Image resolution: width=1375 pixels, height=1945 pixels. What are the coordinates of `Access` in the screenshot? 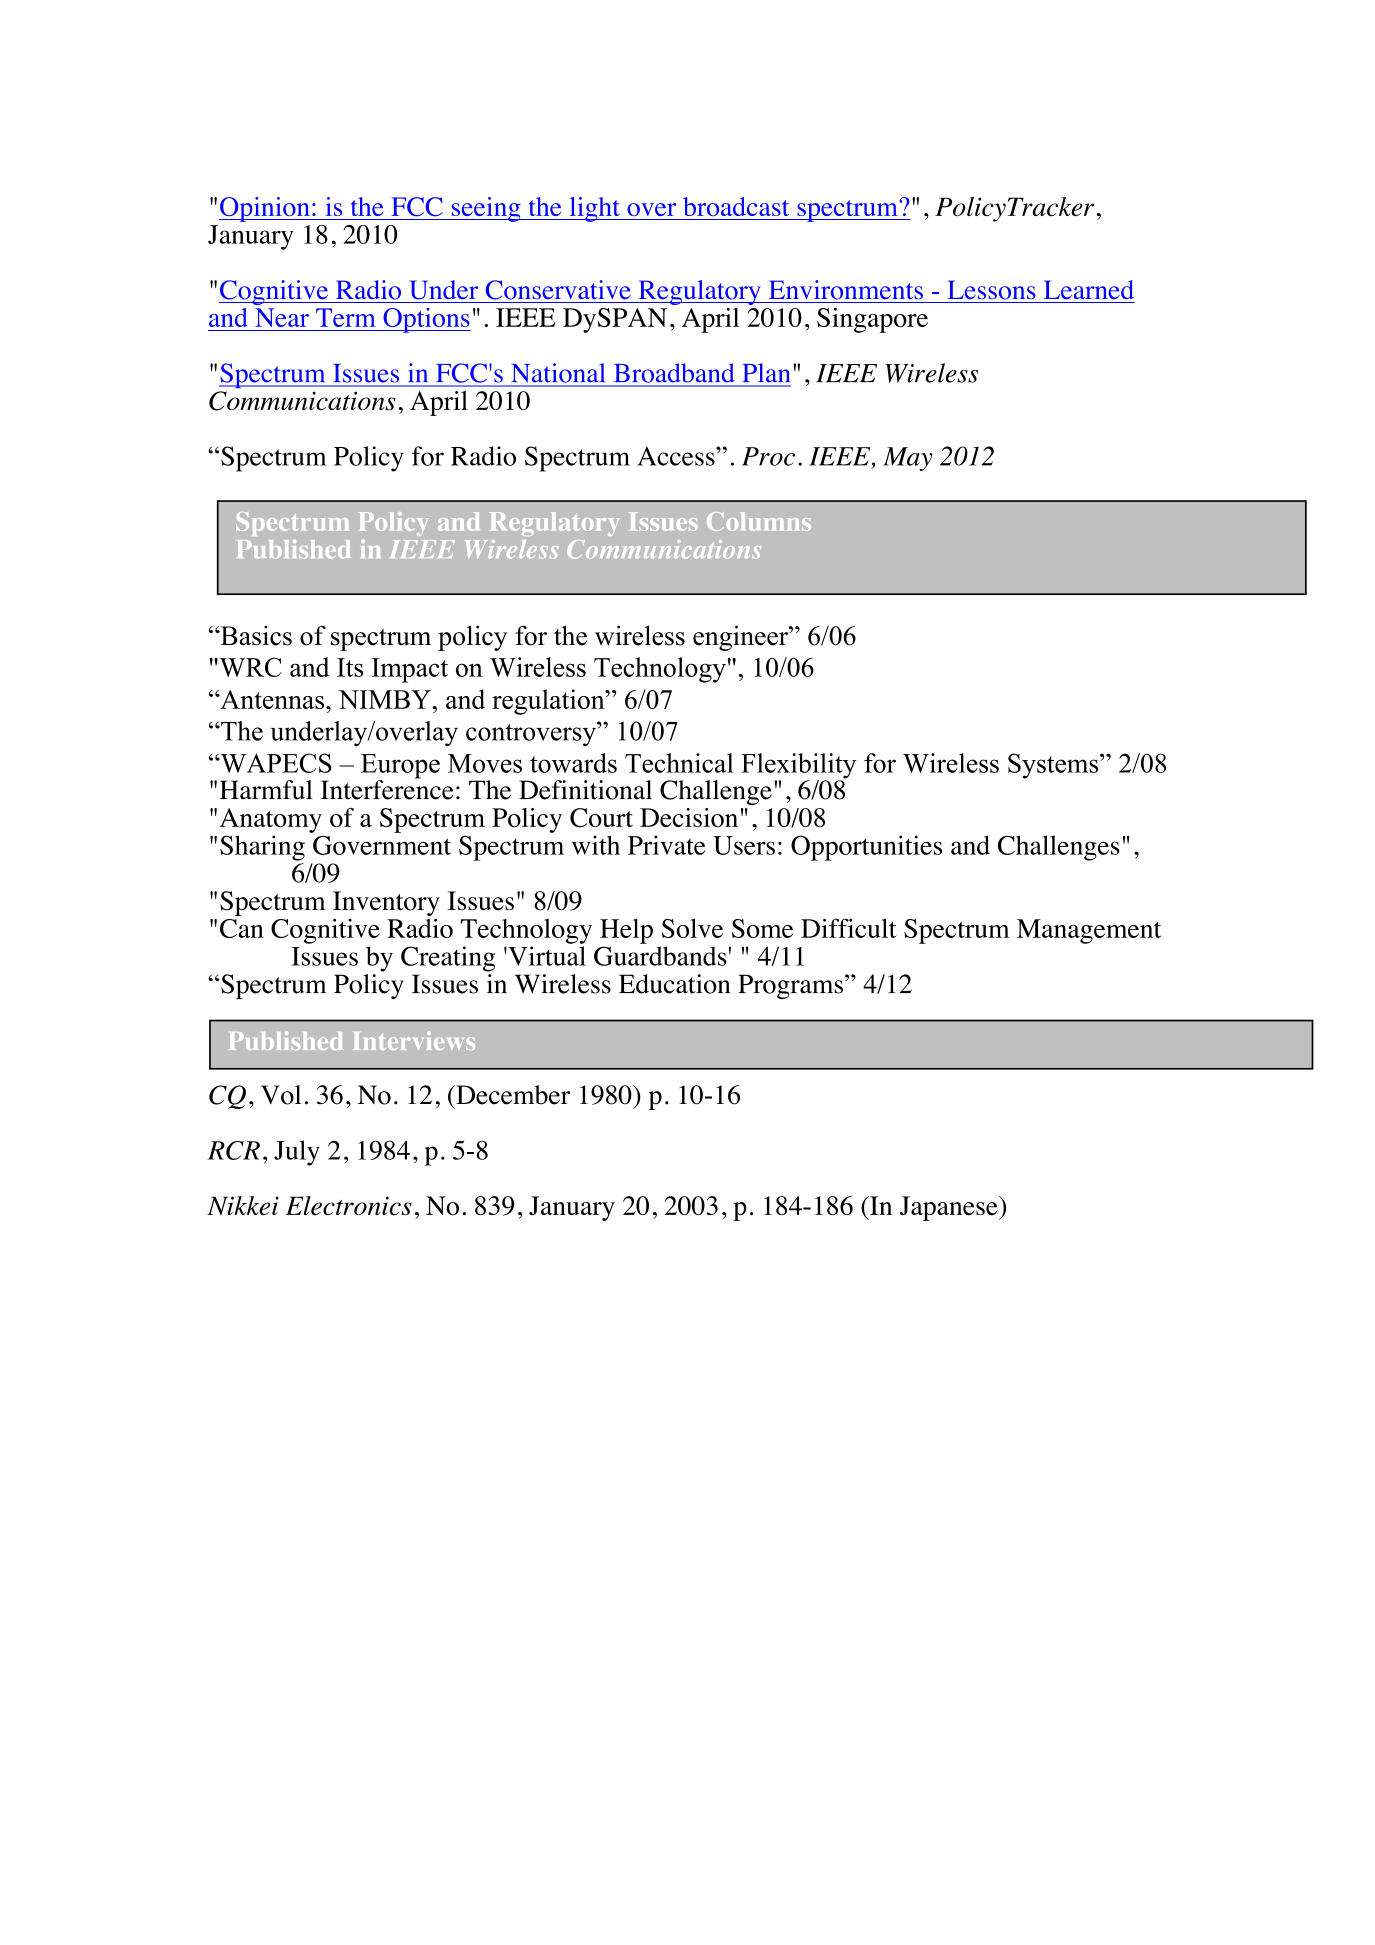 It's located at (677, 456).
